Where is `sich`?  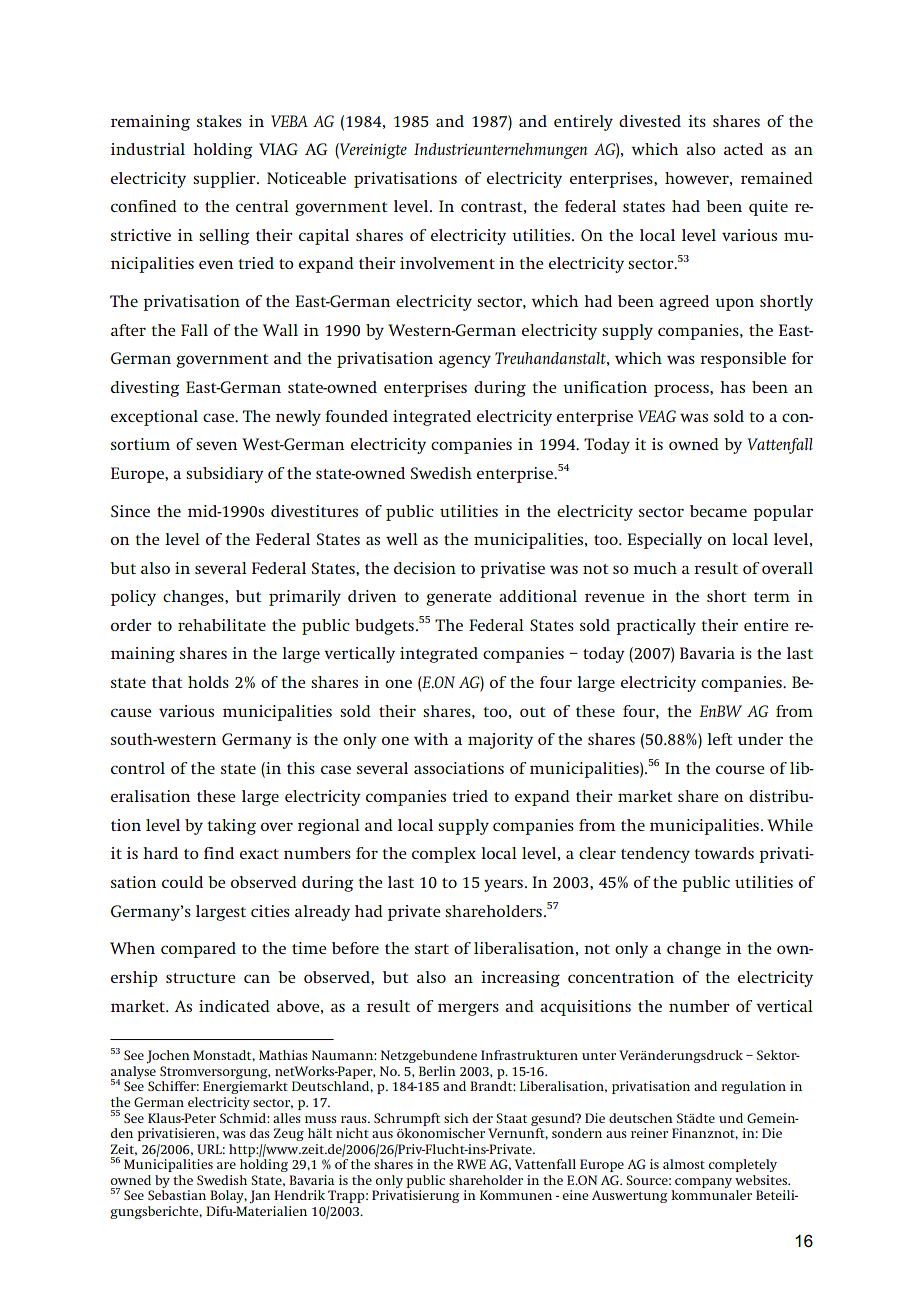
sich is located at coordinates (456, 1118).
